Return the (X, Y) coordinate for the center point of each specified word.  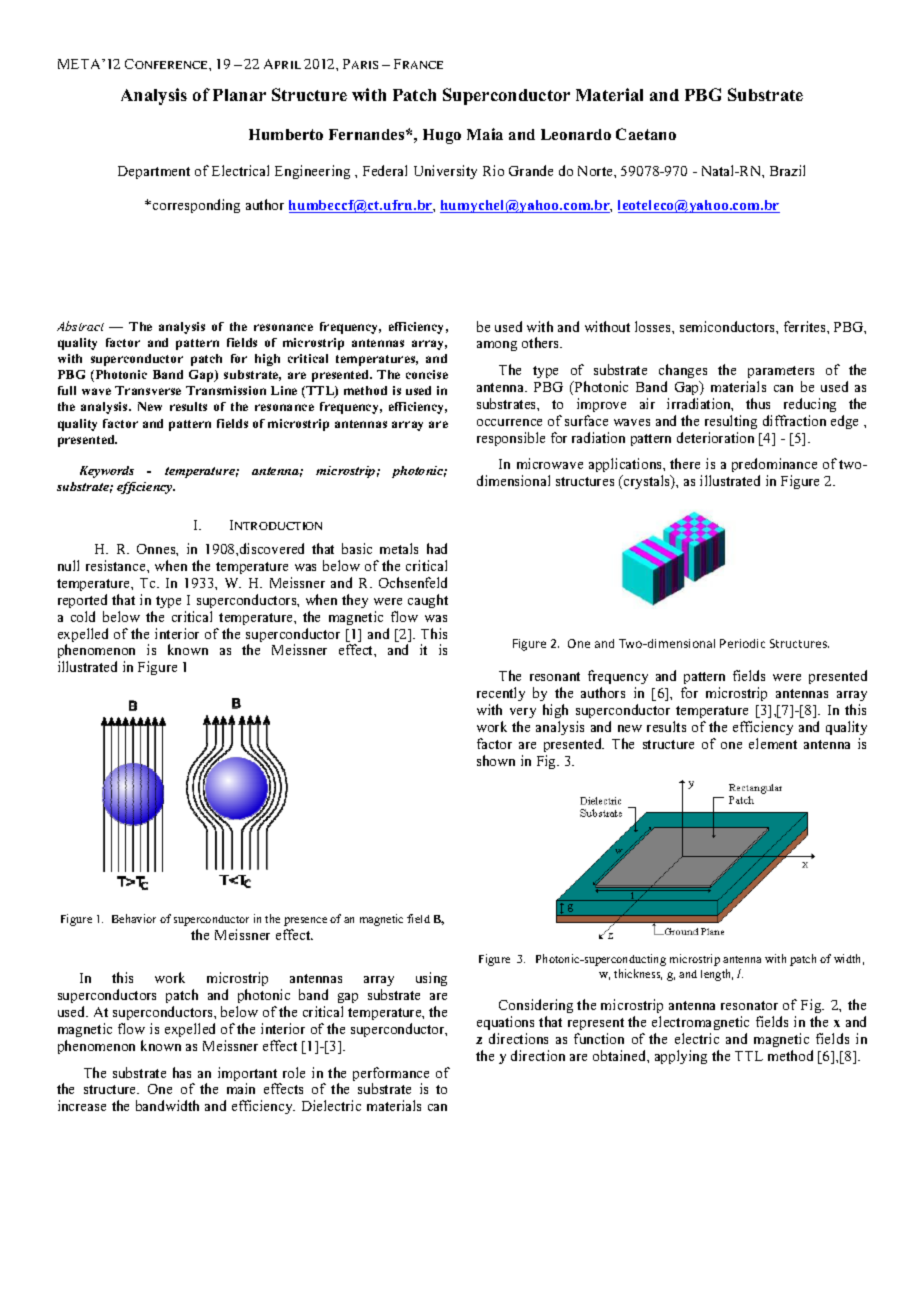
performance (391, 1075)
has (182, 1072)
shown (496, 760)
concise (427, 374)
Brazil (787, 170)
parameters (781, 372)
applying (681, 1057)
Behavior (134, 918)
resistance (117, 565)
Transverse (148, 390)
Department (154, 172)
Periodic (742, 643)
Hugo (442, 136)
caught (428, 601)
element (773, 743)
